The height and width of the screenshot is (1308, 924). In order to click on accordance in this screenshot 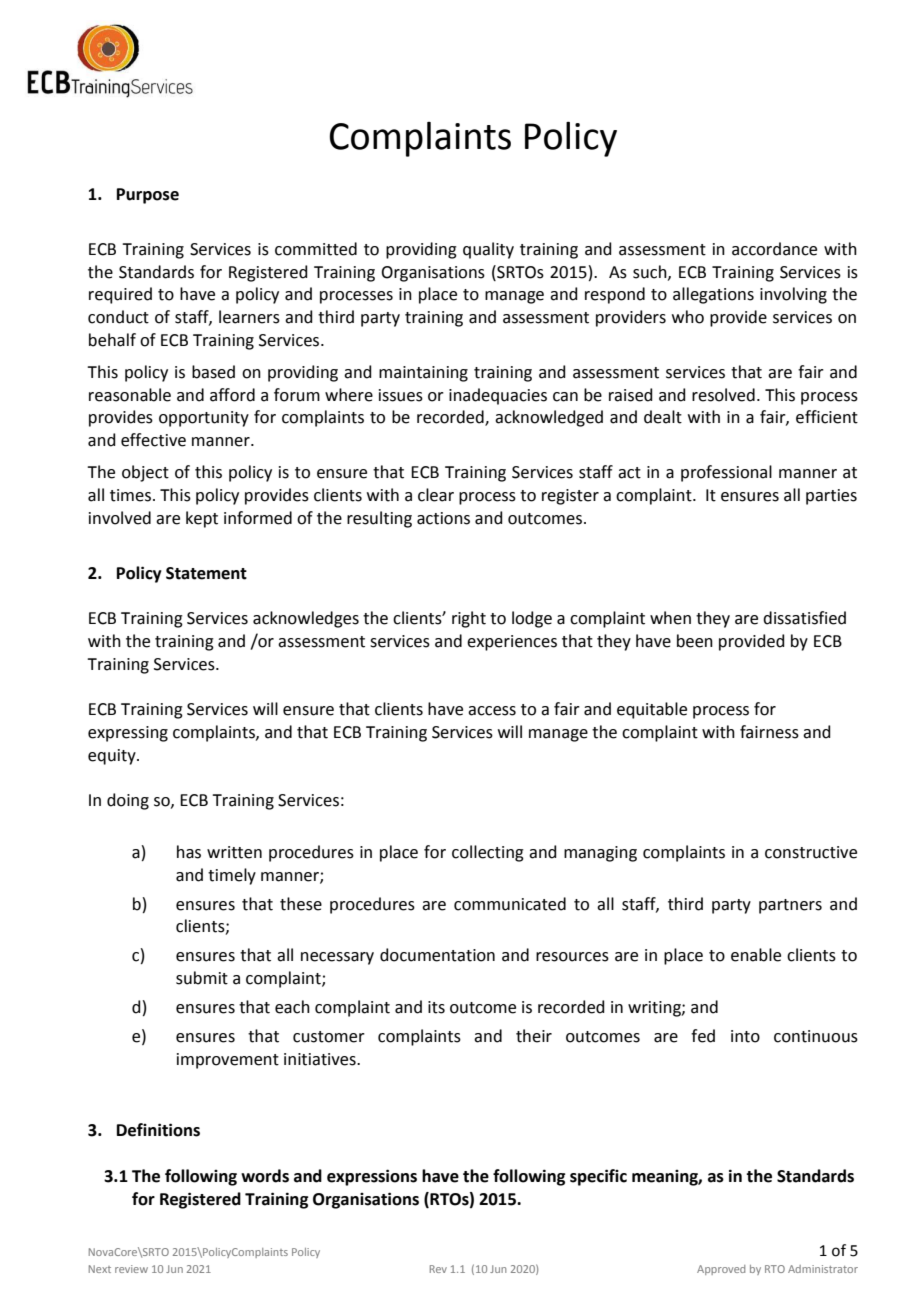, I will do `click(774, 249)`.
